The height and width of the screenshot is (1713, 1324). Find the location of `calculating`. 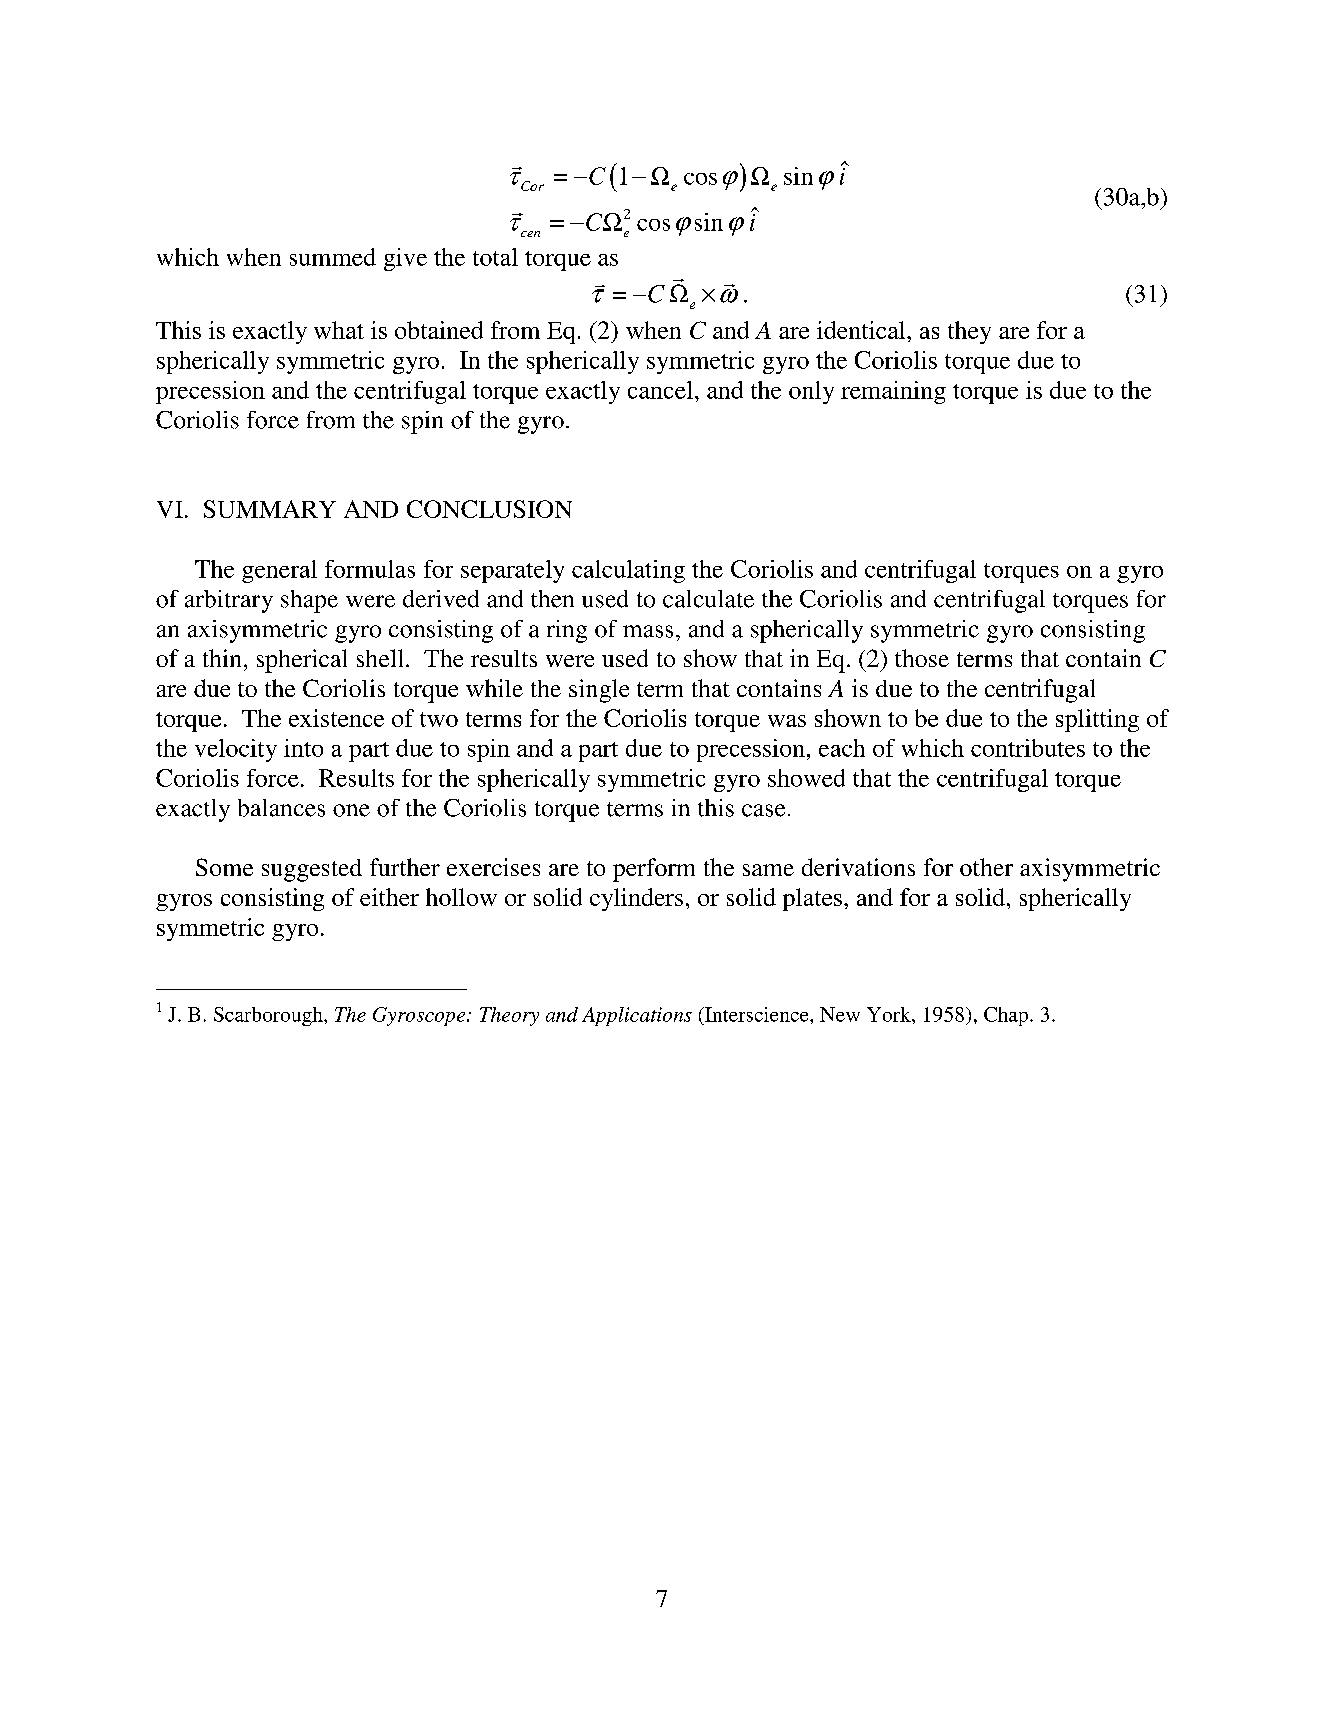

calculating is located at coordinates (628, 571).
